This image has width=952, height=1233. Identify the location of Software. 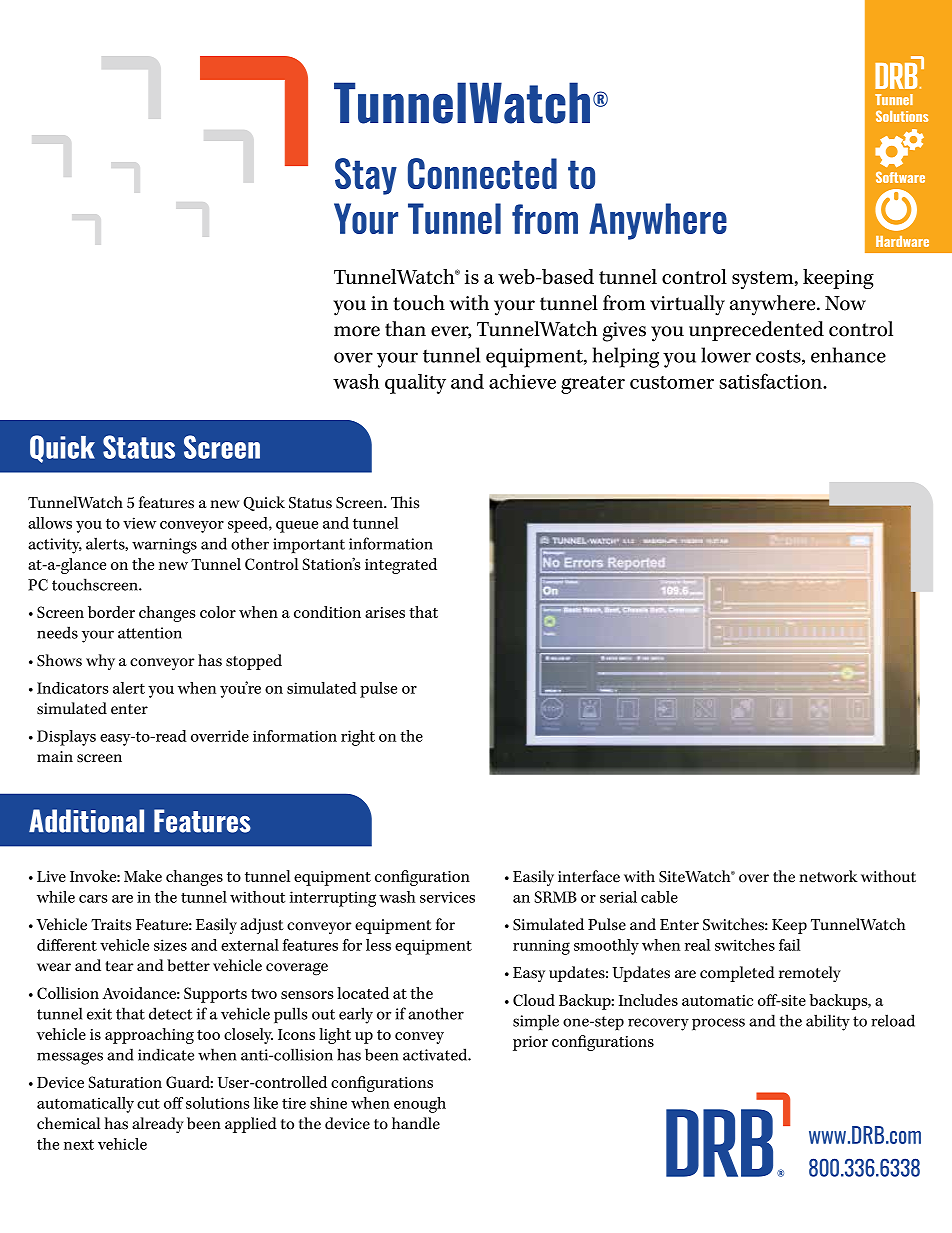
(900, 177).
